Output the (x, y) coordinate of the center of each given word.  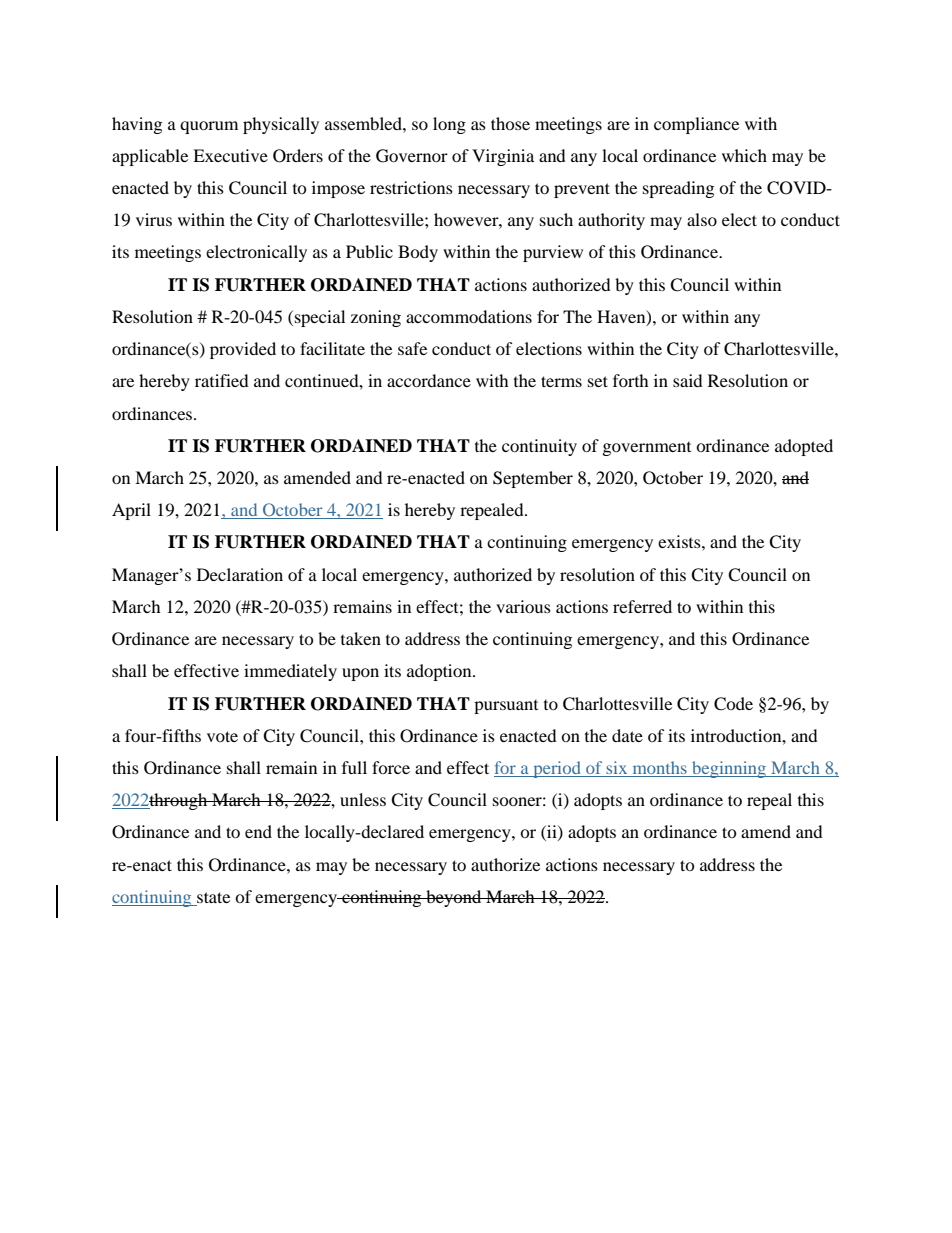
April (131, 511)
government (647, 449)
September (533, 479)
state (212, 899)
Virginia (503, 157)
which (744, 155)
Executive (230, 155)
